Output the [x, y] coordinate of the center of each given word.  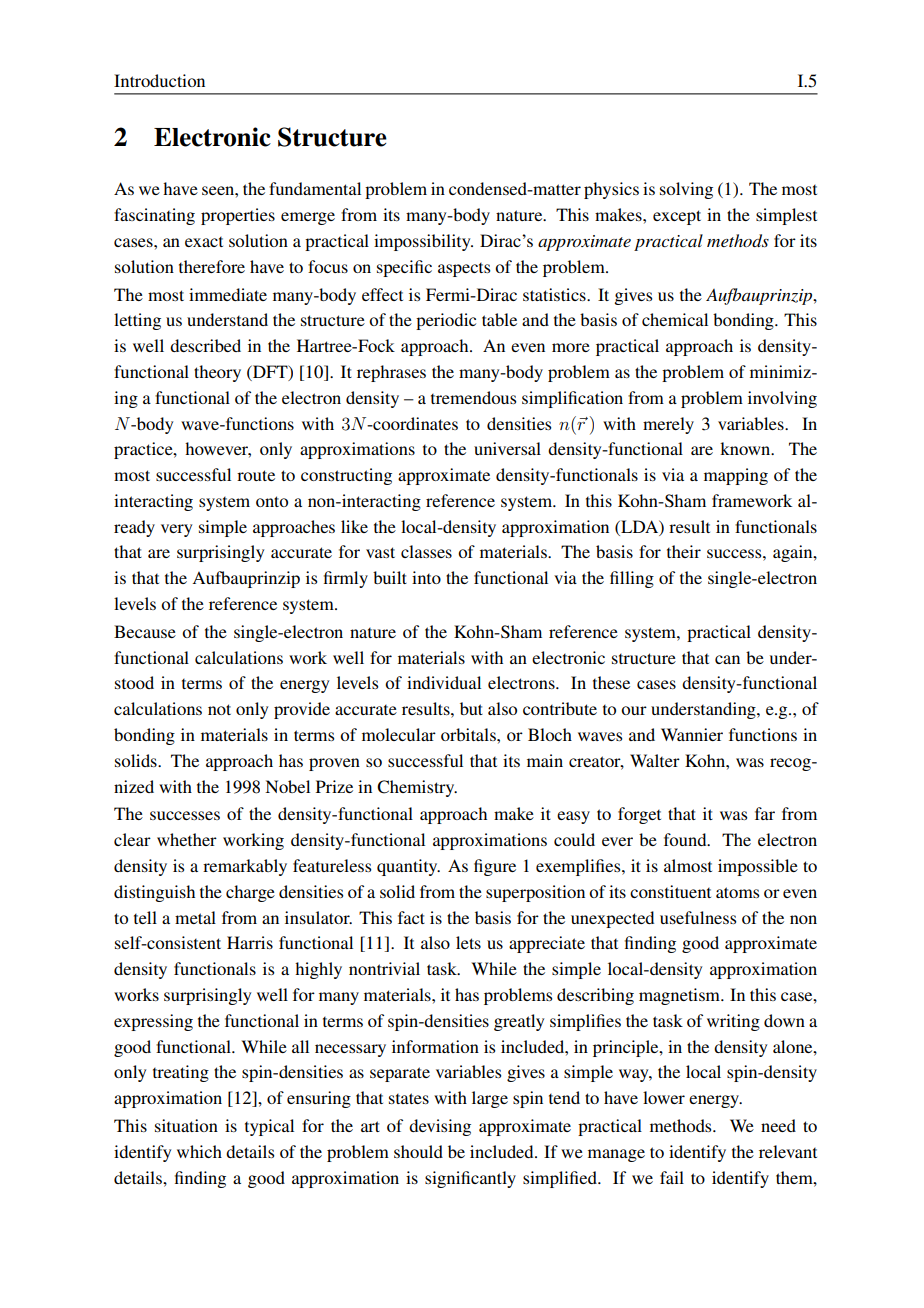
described [205, 345]
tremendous [473, 397]
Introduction [159, 80]
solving [686, 190]
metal [195, 917]
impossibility [423, 242]
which [199, 1151]
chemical [675, 319]
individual [444, 682]
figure [495, 867]
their [684, 551]
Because [145, 631]
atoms [737, 892]
